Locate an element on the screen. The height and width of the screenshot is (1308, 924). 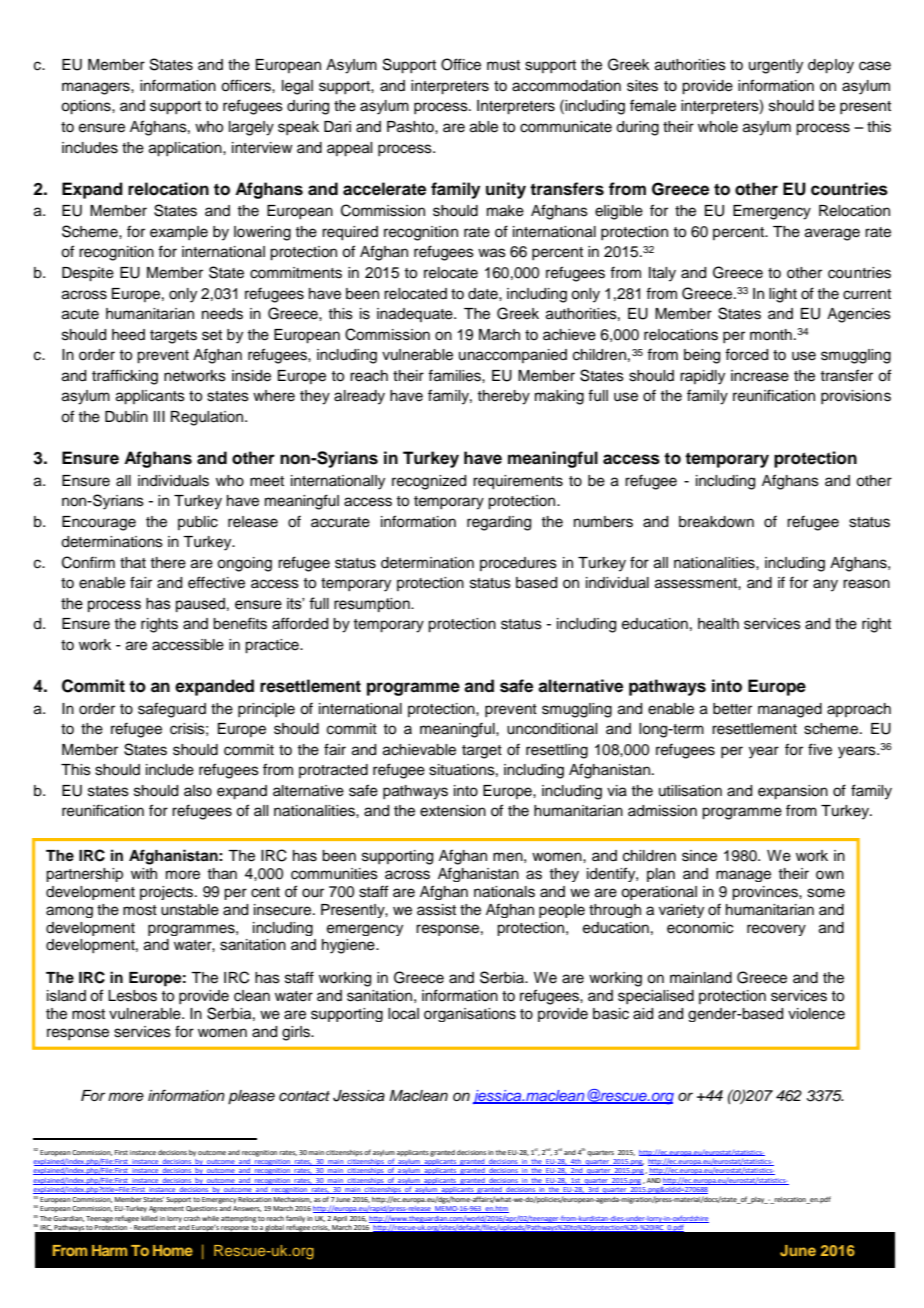
violence is located at coordinates (816, 1014).
